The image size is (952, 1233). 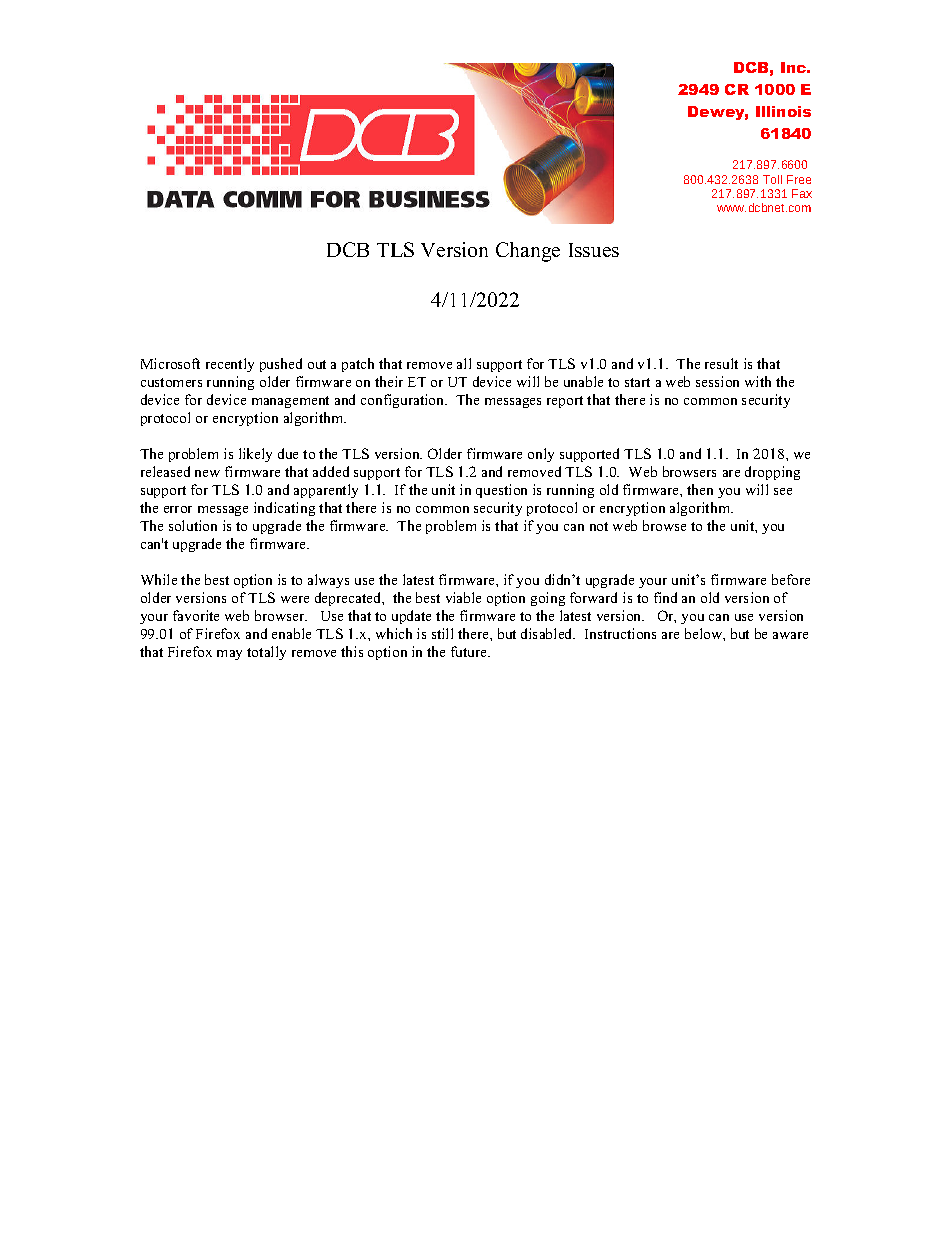 What do you see at coordinates (470, 651) in the screenshot?
I see `future` at bounding box center [470, 651].
